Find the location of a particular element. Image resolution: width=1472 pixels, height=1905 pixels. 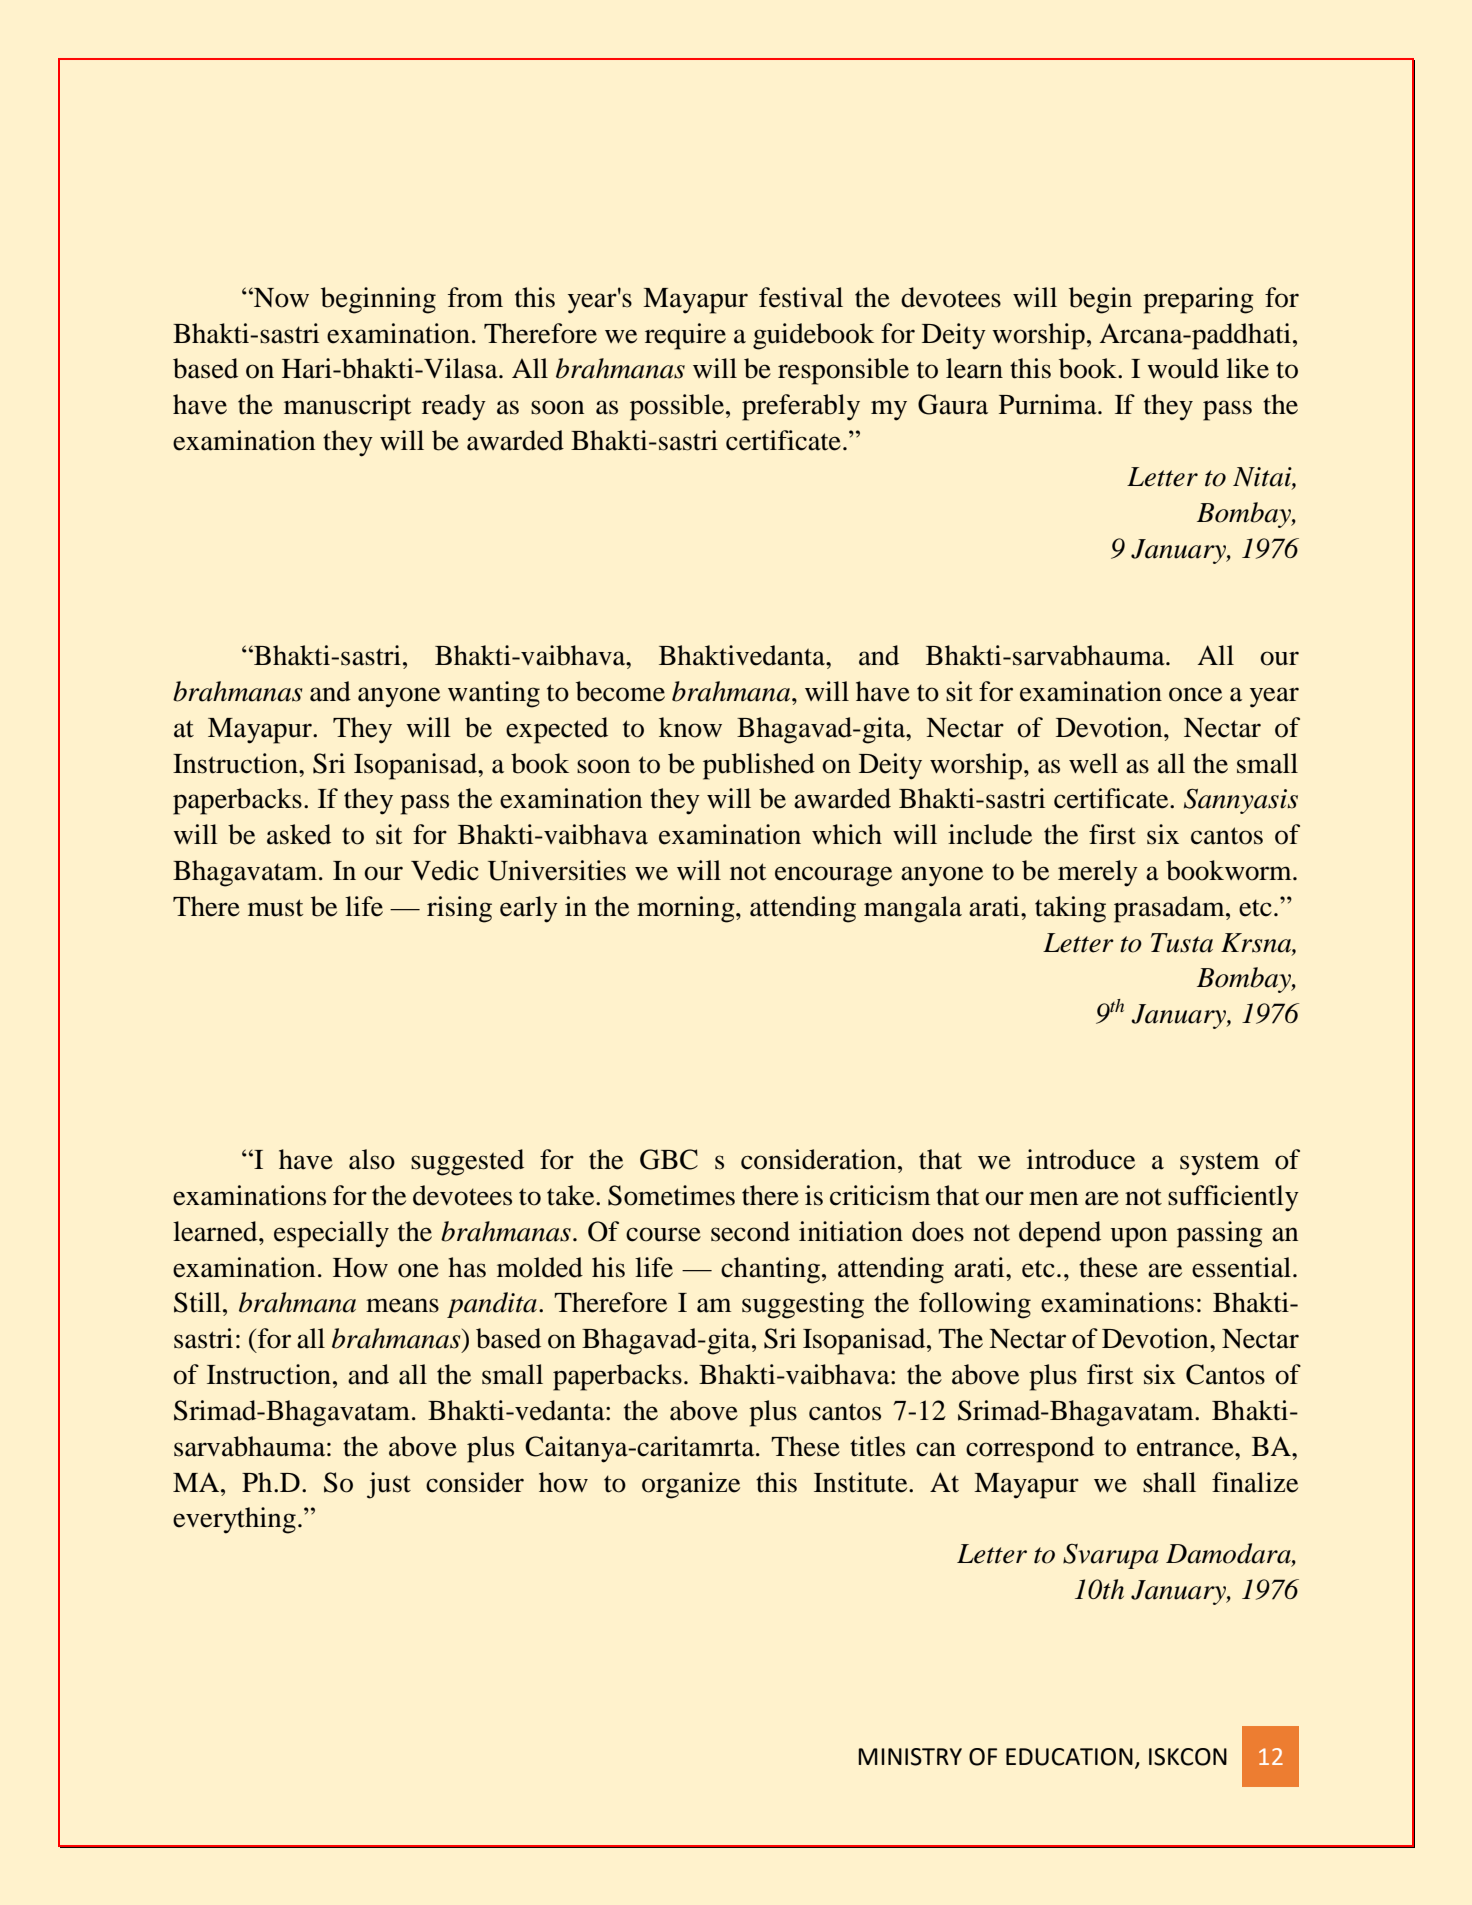

MINISTRY is located at coordinates (910, 1757).
